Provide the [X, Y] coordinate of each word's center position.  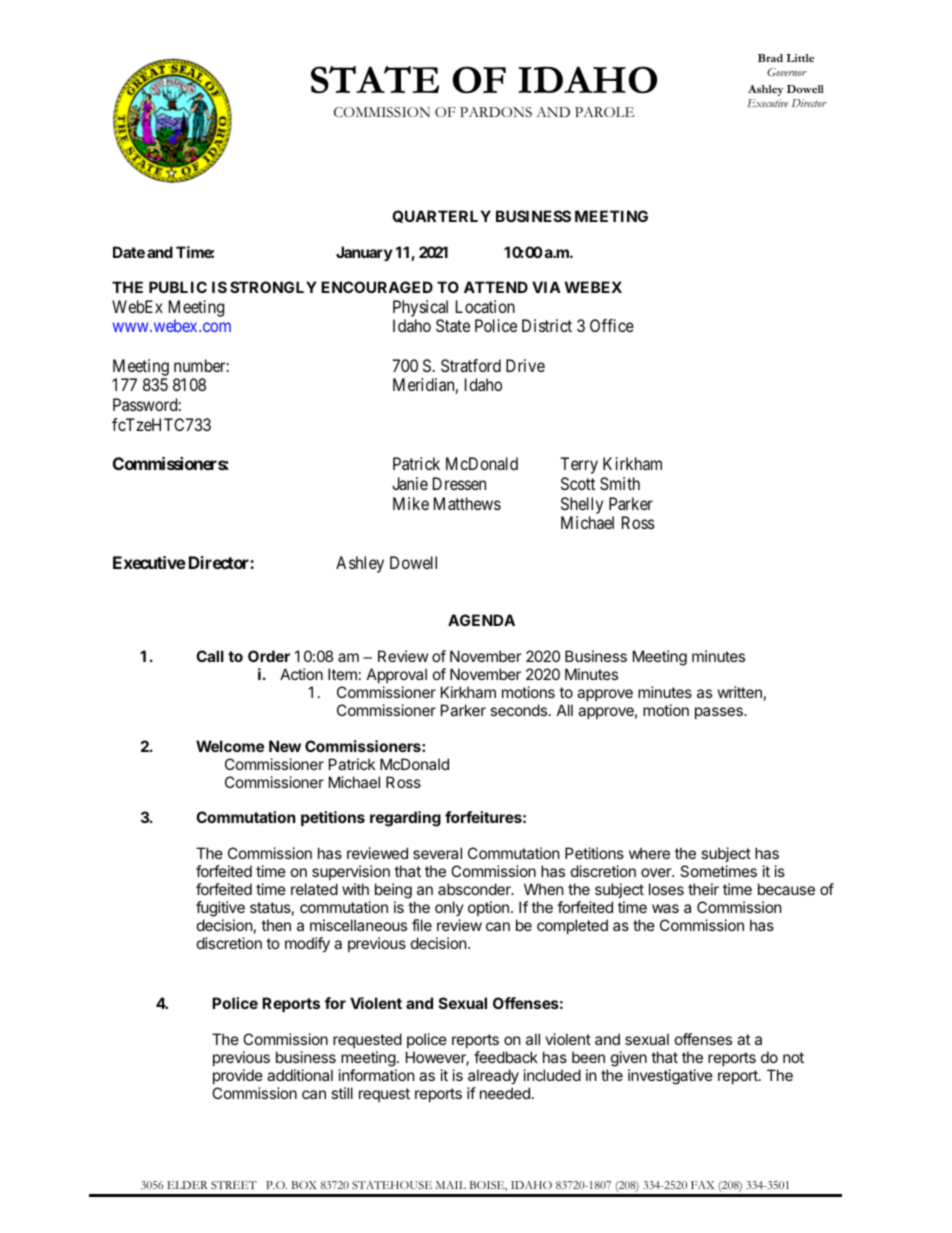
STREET [234, 1185]
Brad [770, 58]
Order [269, 656]
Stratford [471, 365]
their [703, 889]
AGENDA [481, 620]
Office [612, 325]
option [488, 908]
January [364, 253]
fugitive [220, 909]
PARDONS [496, 112]
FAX [702, 1185]
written [740, 692]
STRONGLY [273, 287]
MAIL [451, 1185]
